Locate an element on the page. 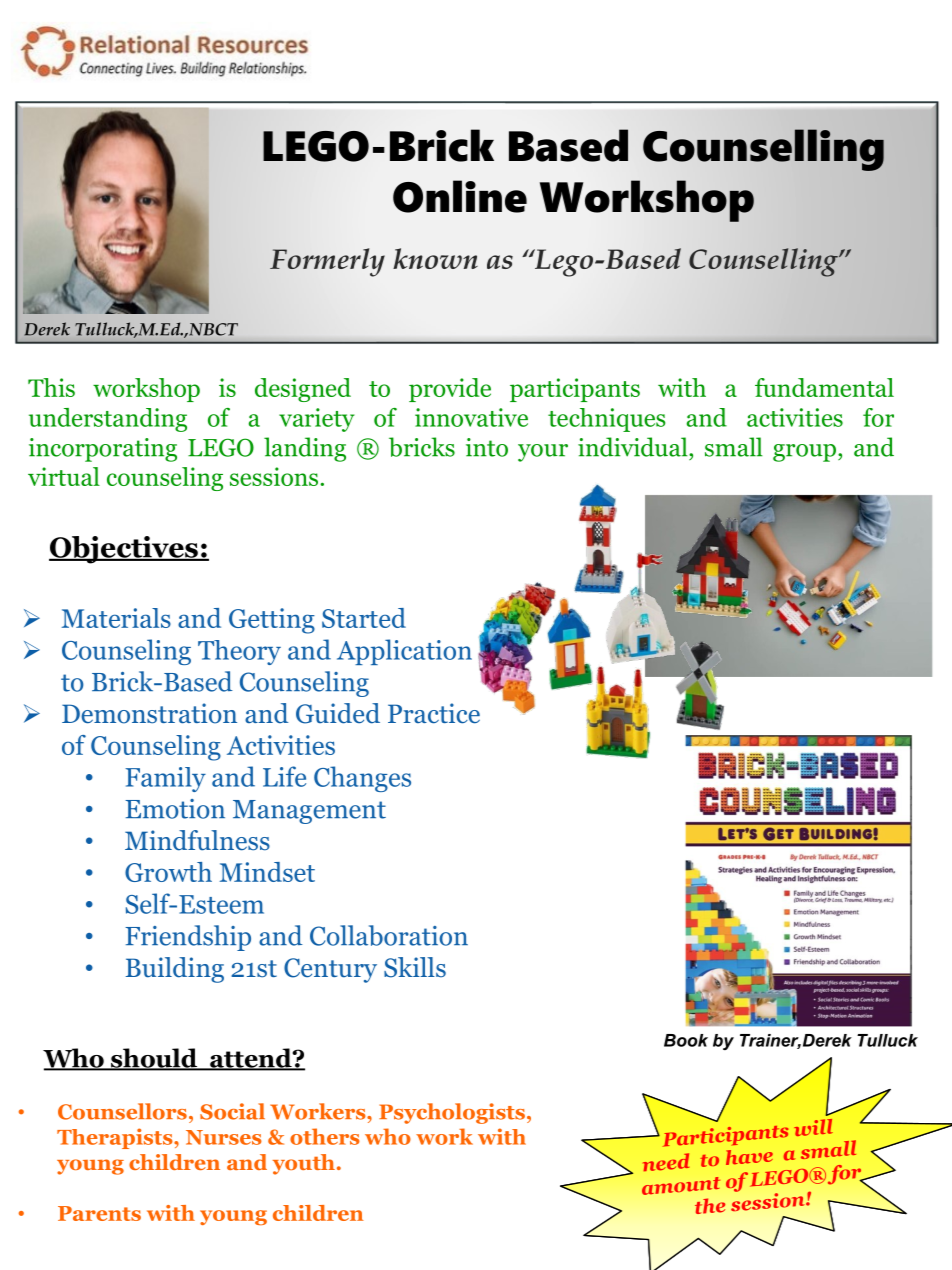 The image size is (952, 1270). known is located at coordinates (435, 258).
